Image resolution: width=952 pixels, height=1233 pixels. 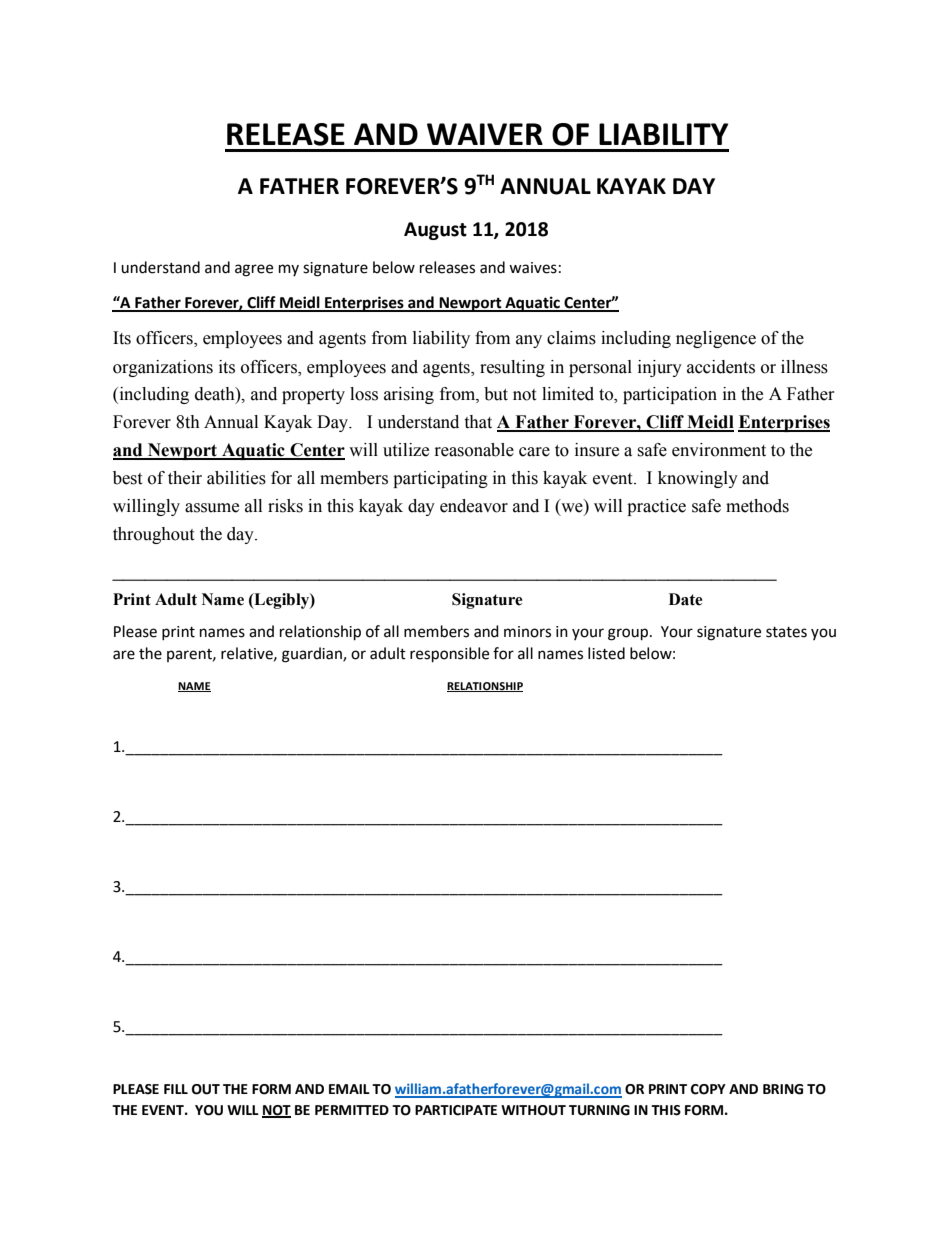 I want to click on PARTICIPATE, so click(x=456, y=1110).
